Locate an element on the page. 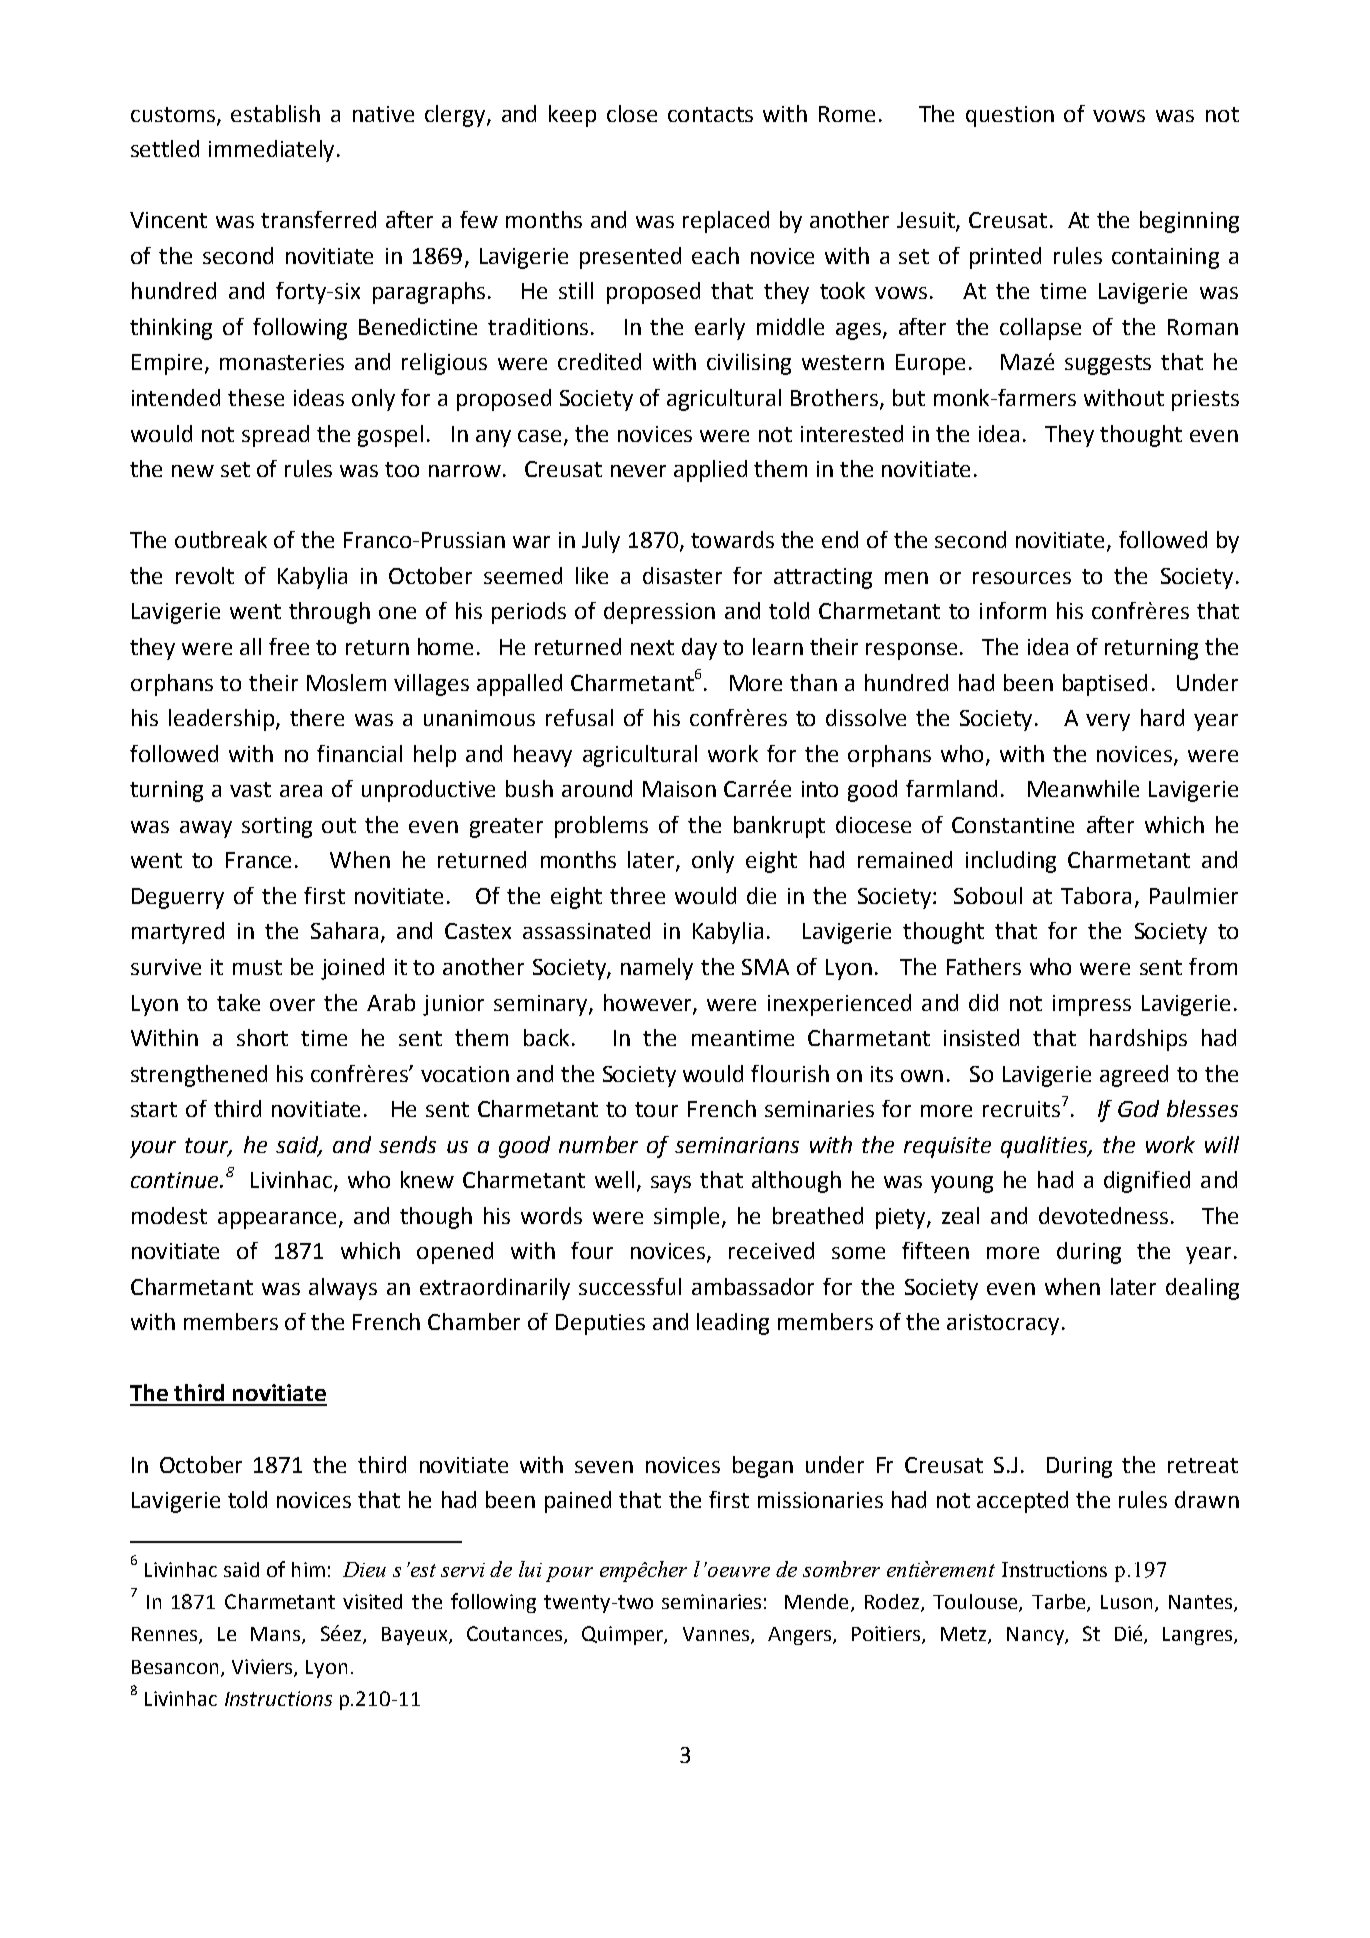  him is located at coordinates (308, 1569).
